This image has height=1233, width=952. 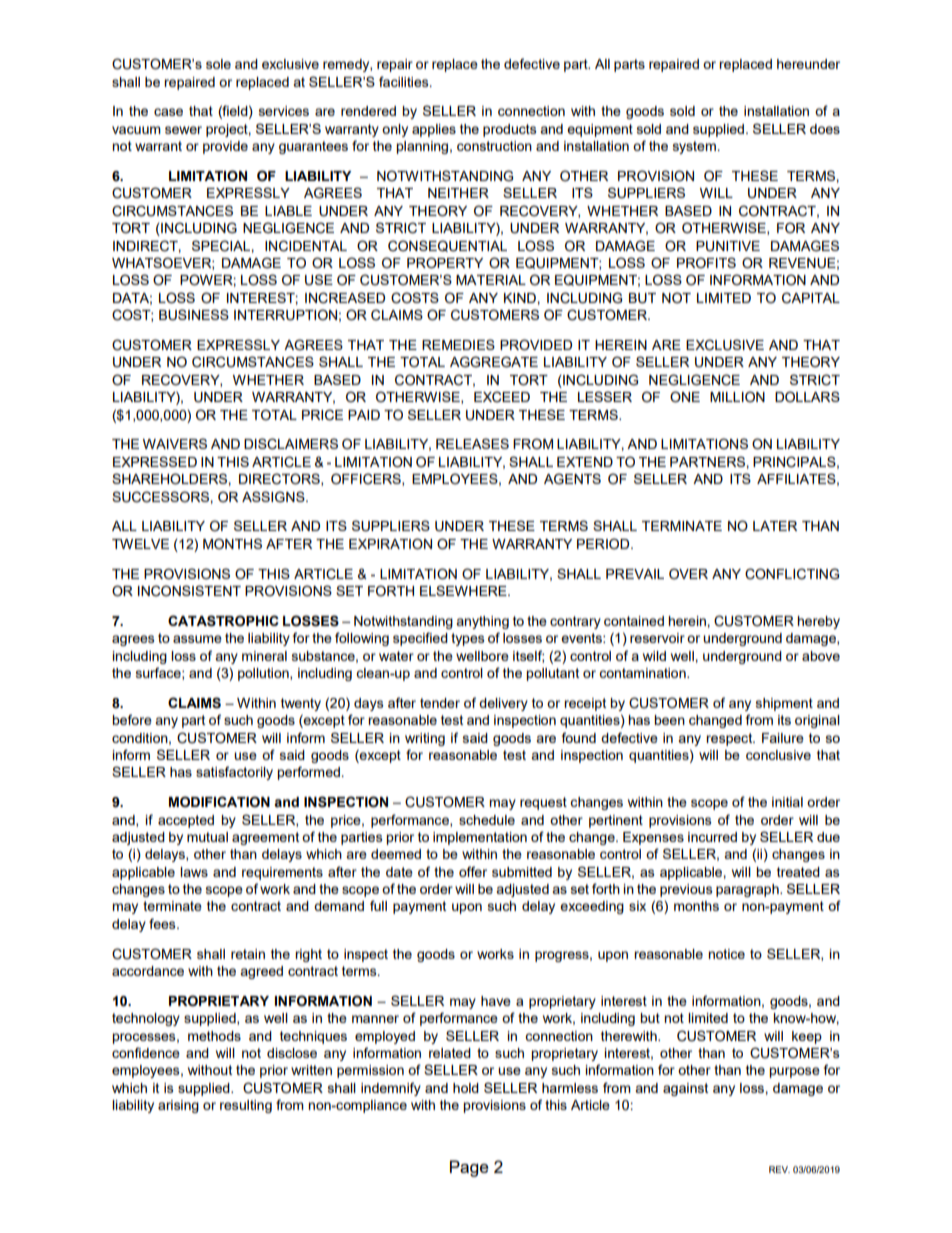 I want to click on system, so click(x=694, y=147).
